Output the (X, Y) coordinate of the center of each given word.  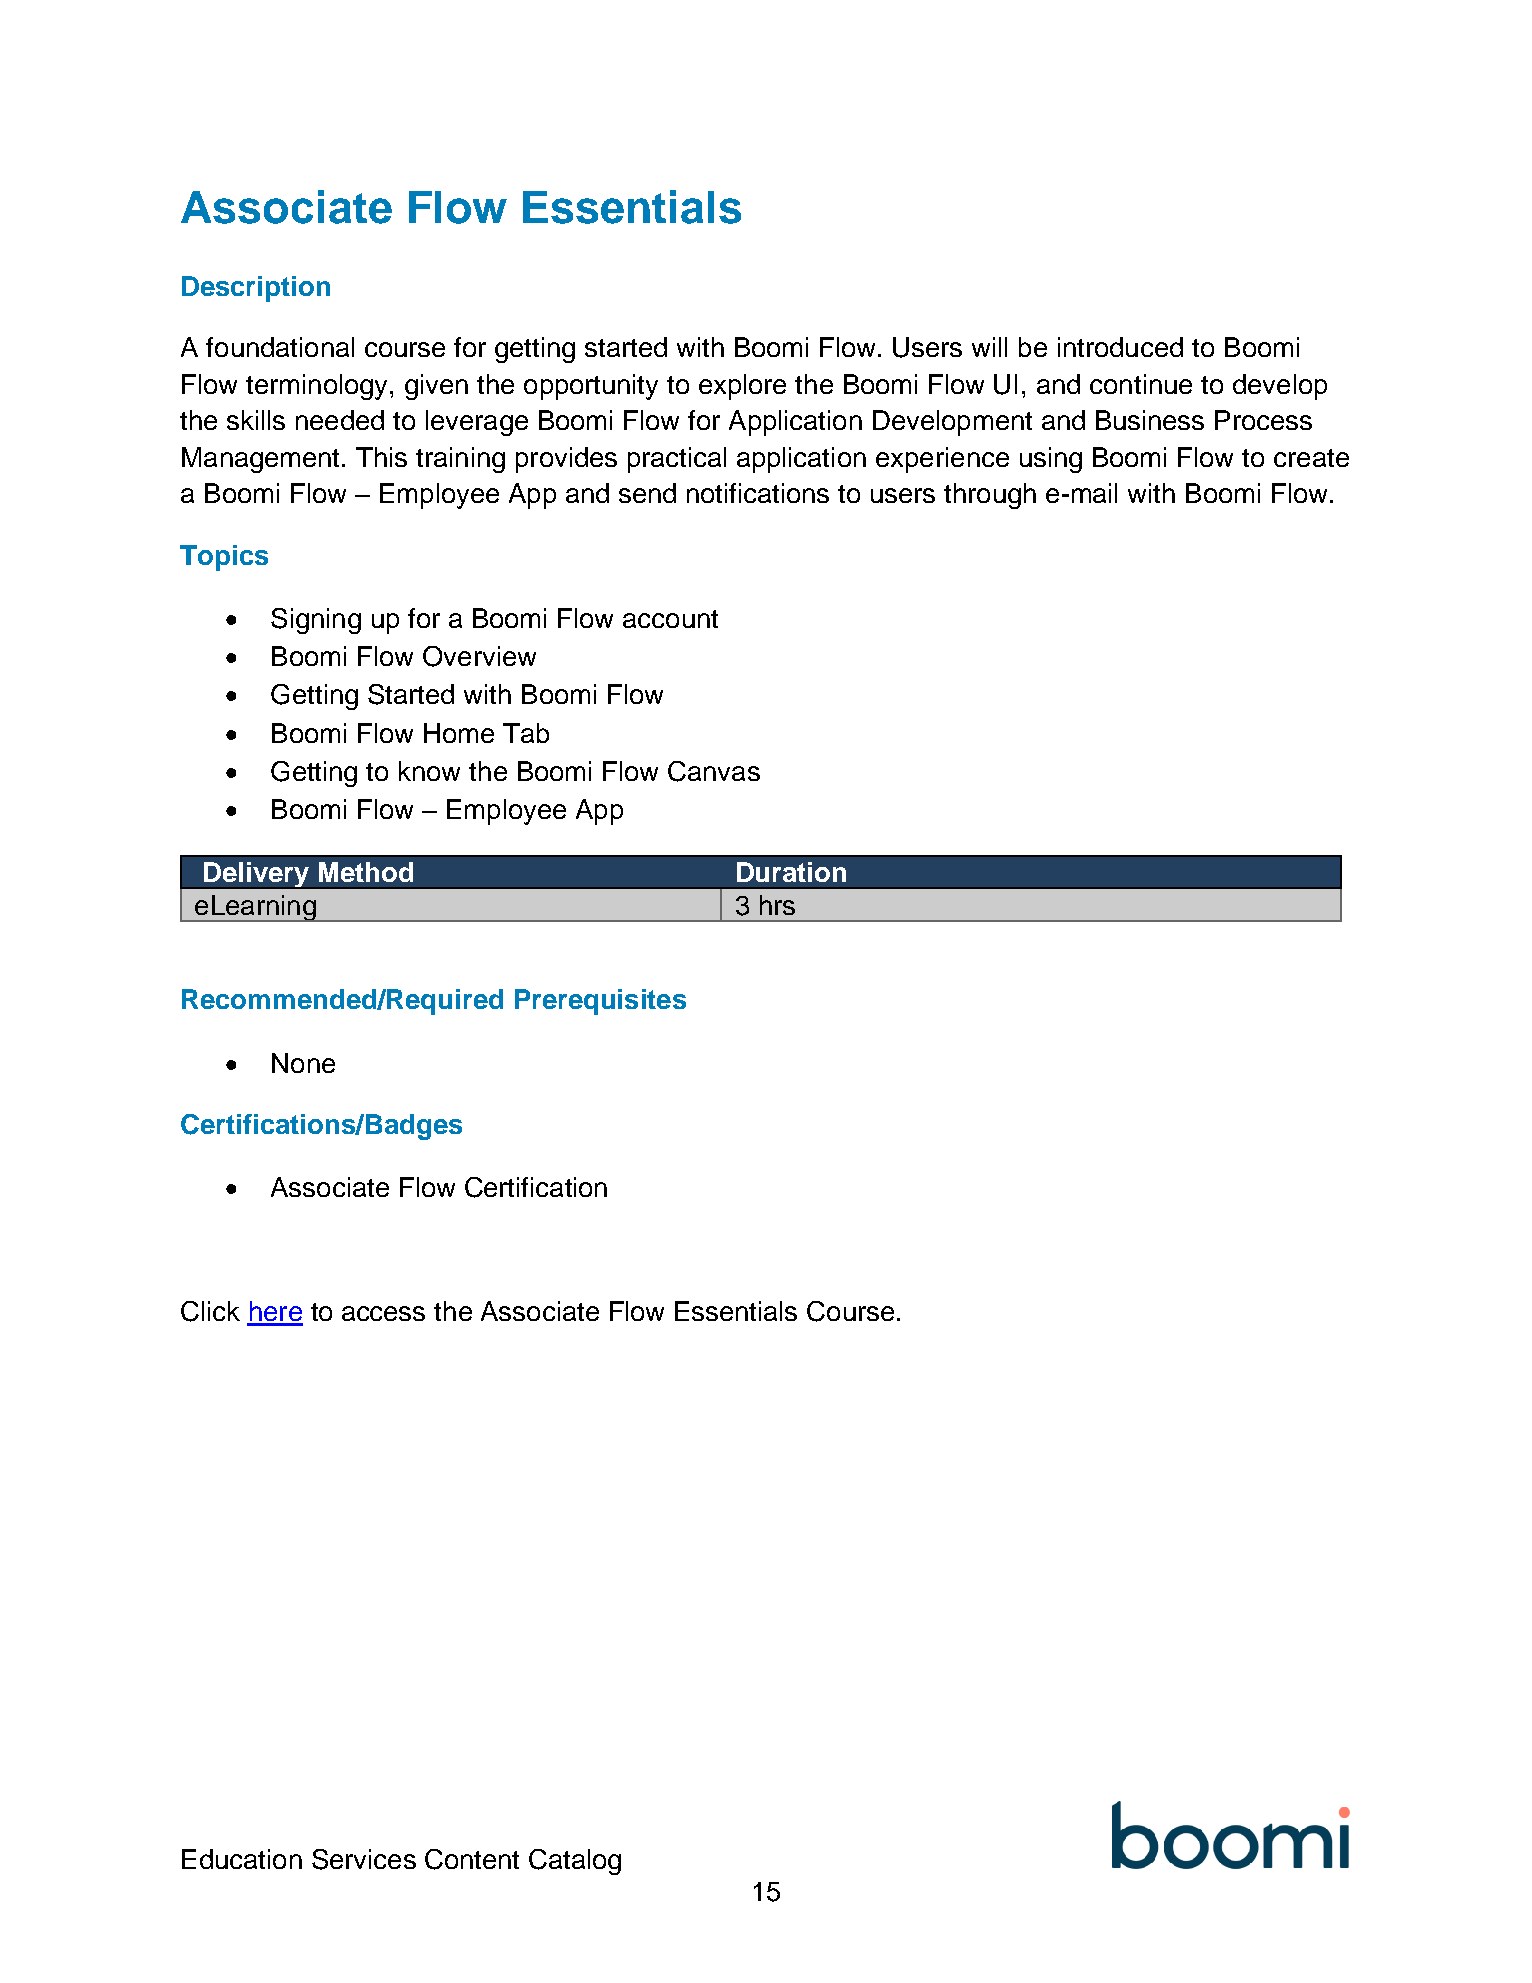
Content (472, 1859)
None (303, 1063)
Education (242, 1859)
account (670, 619)
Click (210, 1311)
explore (742, 387)
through (990, 496)
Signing (316, 621)
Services (364, 1859)
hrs (777, 905)
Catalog (575, 1862)
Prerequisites (600, 1002)
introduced (1120, 347)
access (383, 1313)
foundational (280, 347)
